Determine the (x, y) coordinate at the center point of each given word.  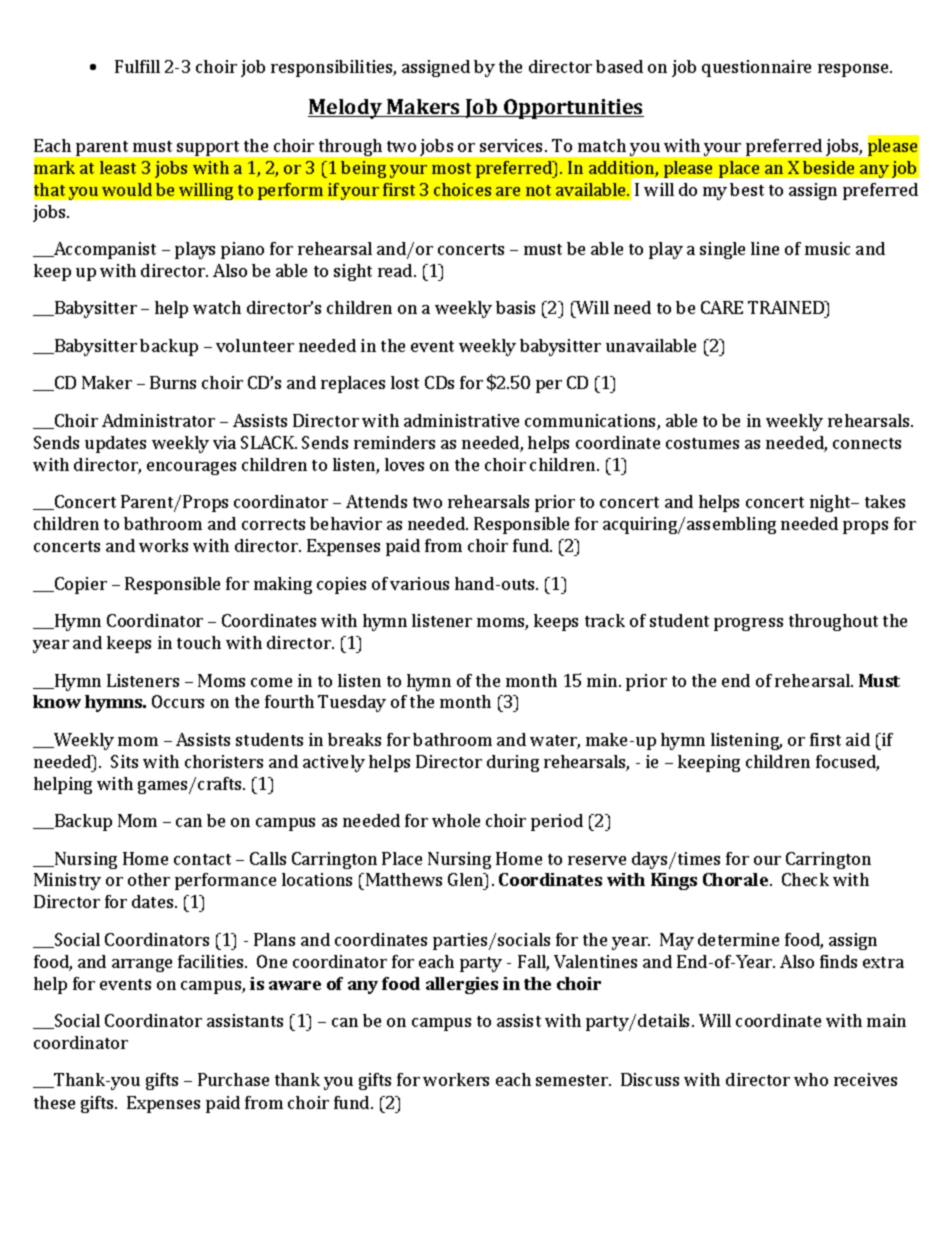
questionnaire (756, 68)
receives (865, 1079)
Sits (124, 761)
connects (867, 443)
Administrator (158, 420)
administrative (461, 420)
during (513, 763)
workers (456, 1079)
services (513, 145)
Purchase (233, 1079)
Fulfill (137, 66)
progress (748, 624)
